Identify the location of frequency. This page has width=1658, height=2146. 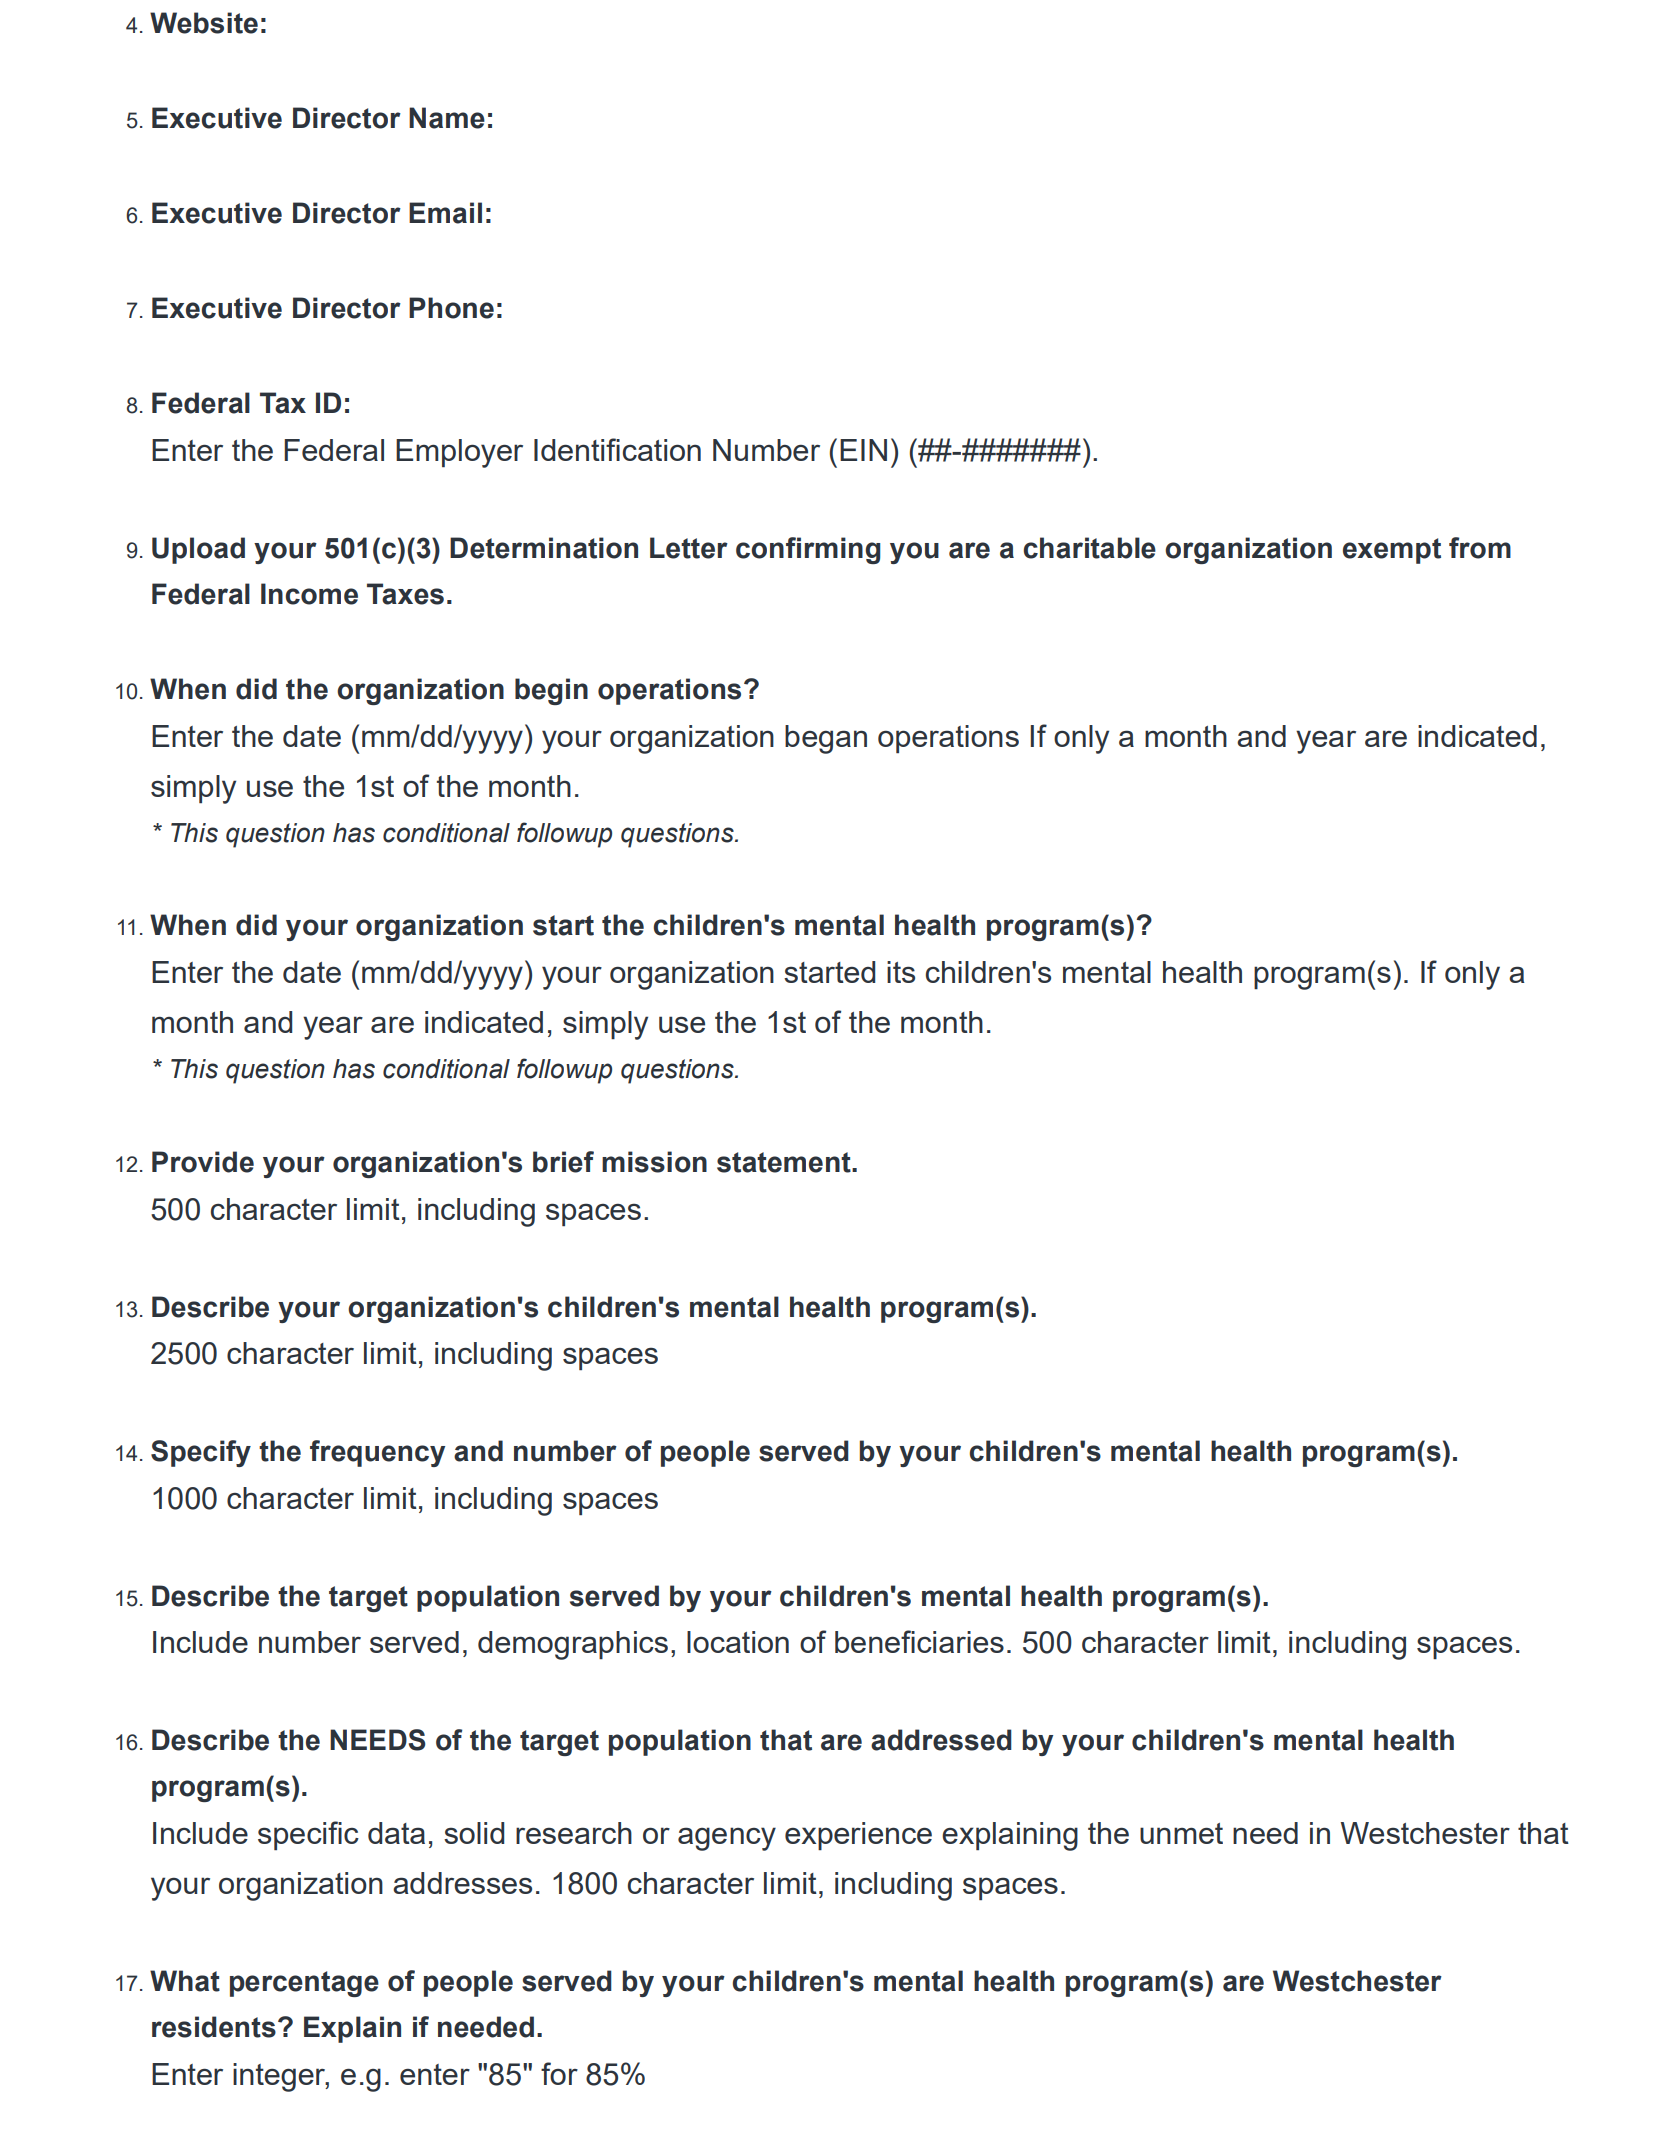
(377, 1453).
